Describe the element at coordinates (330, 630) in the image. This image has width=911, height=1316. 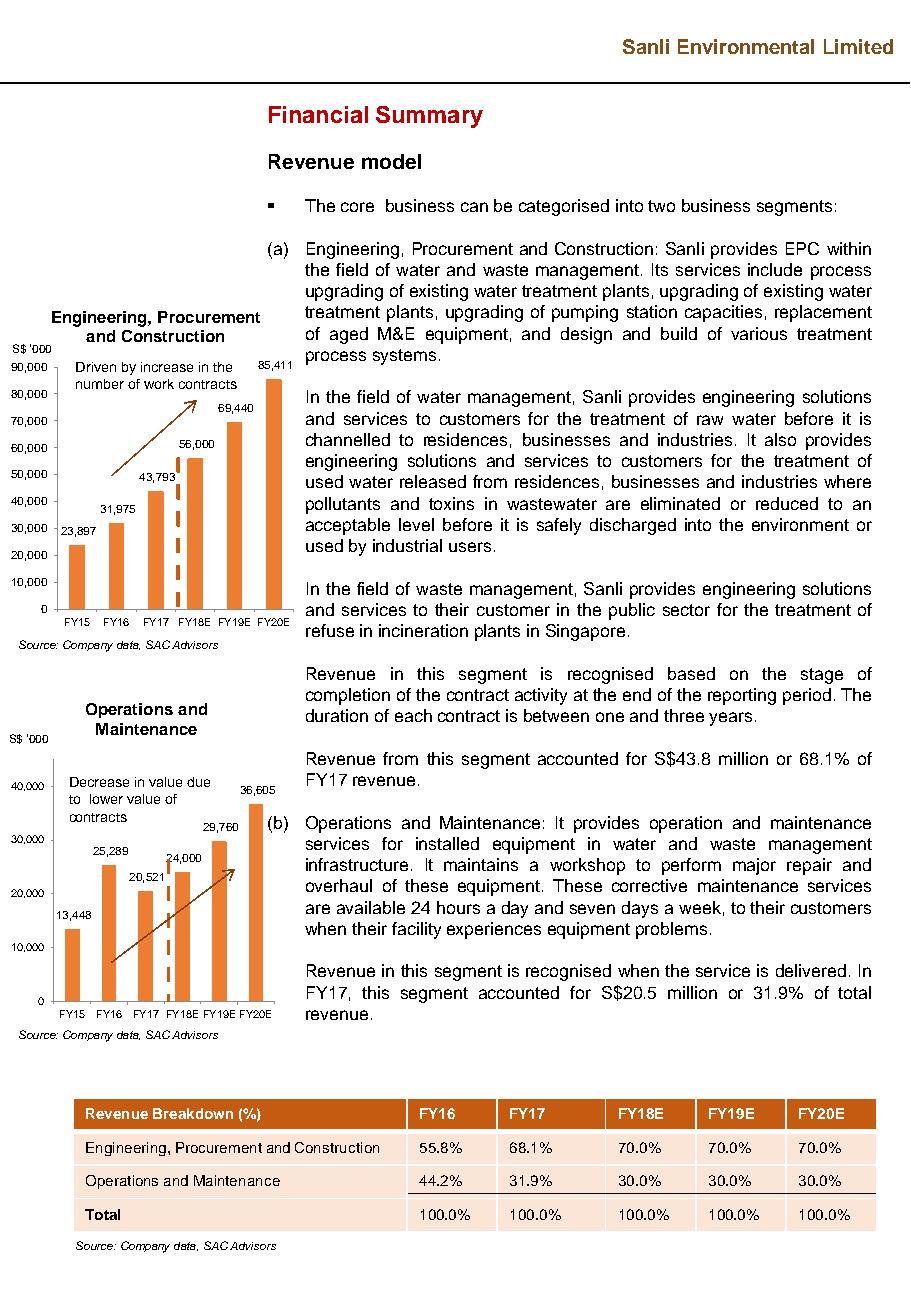
I see `refuse` at that location.
